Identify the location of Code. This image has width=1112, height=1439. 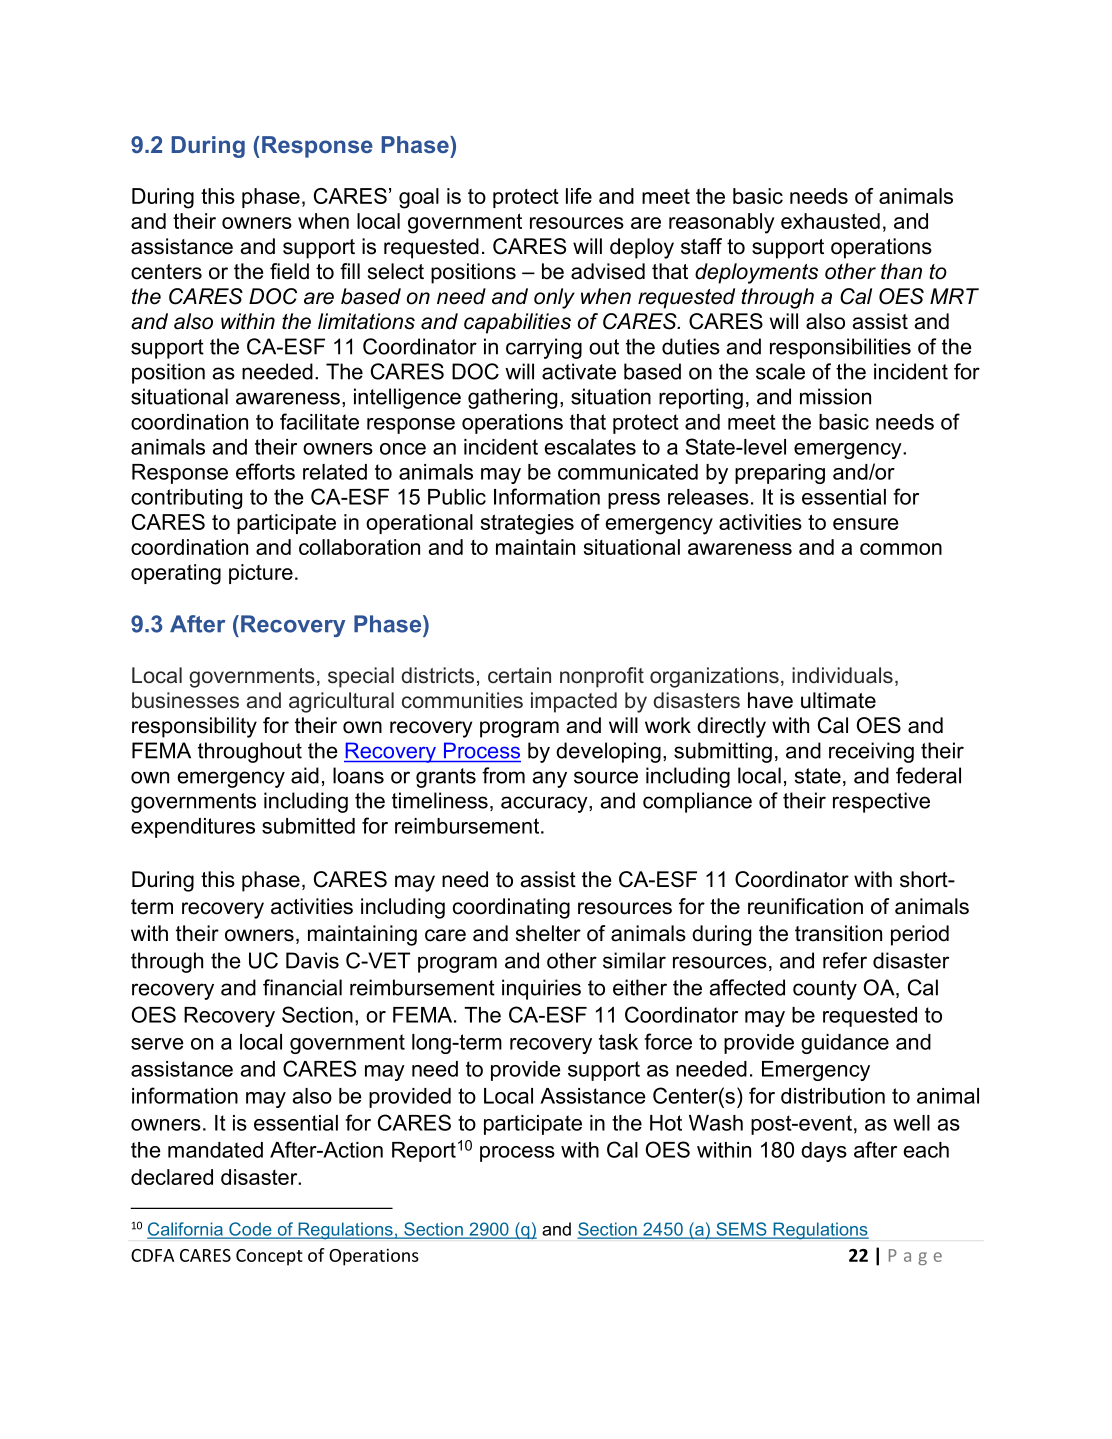
(250, 1230).
